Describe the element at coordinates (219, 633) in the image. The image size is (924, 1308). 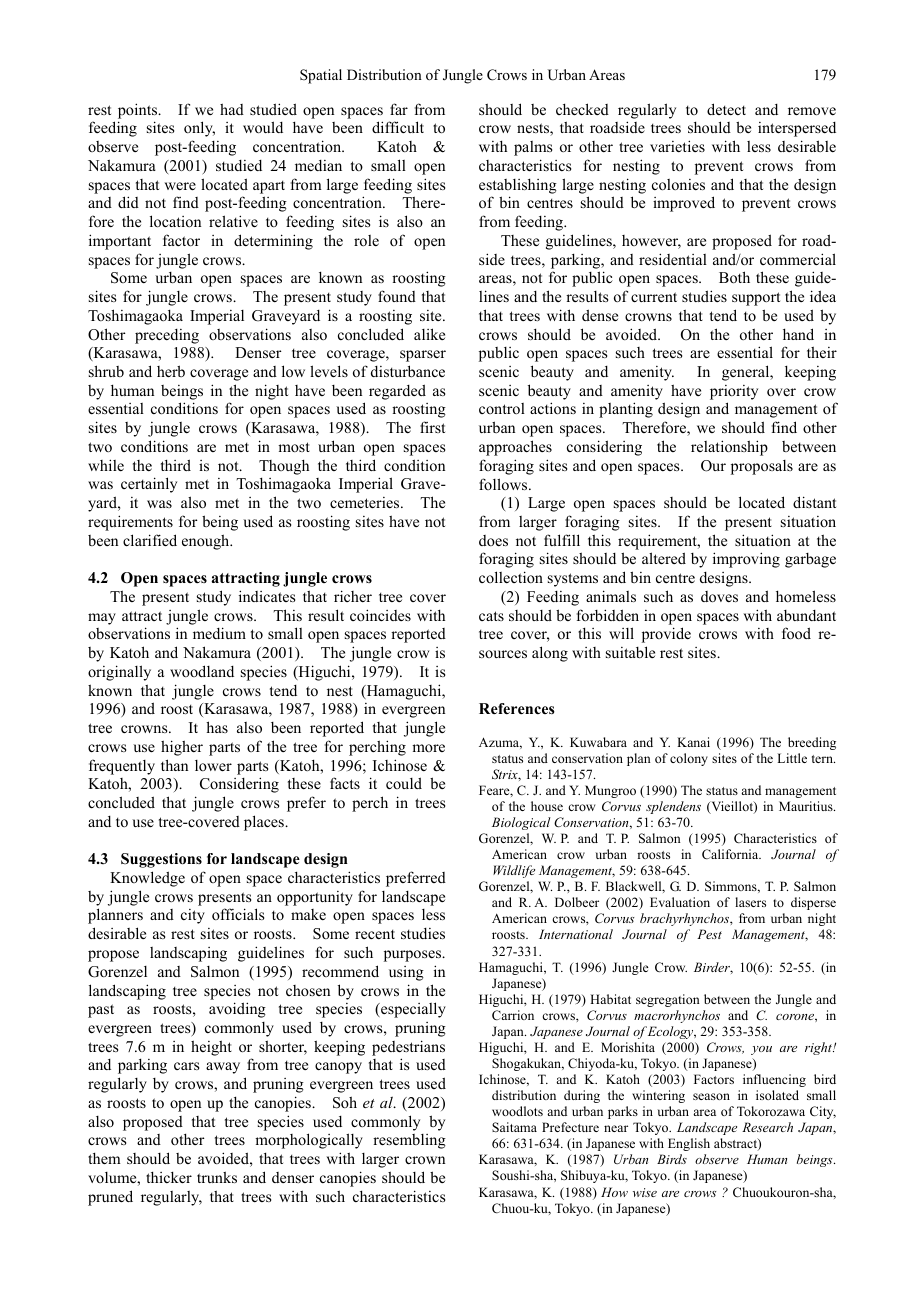
I see `medium` at that location.
